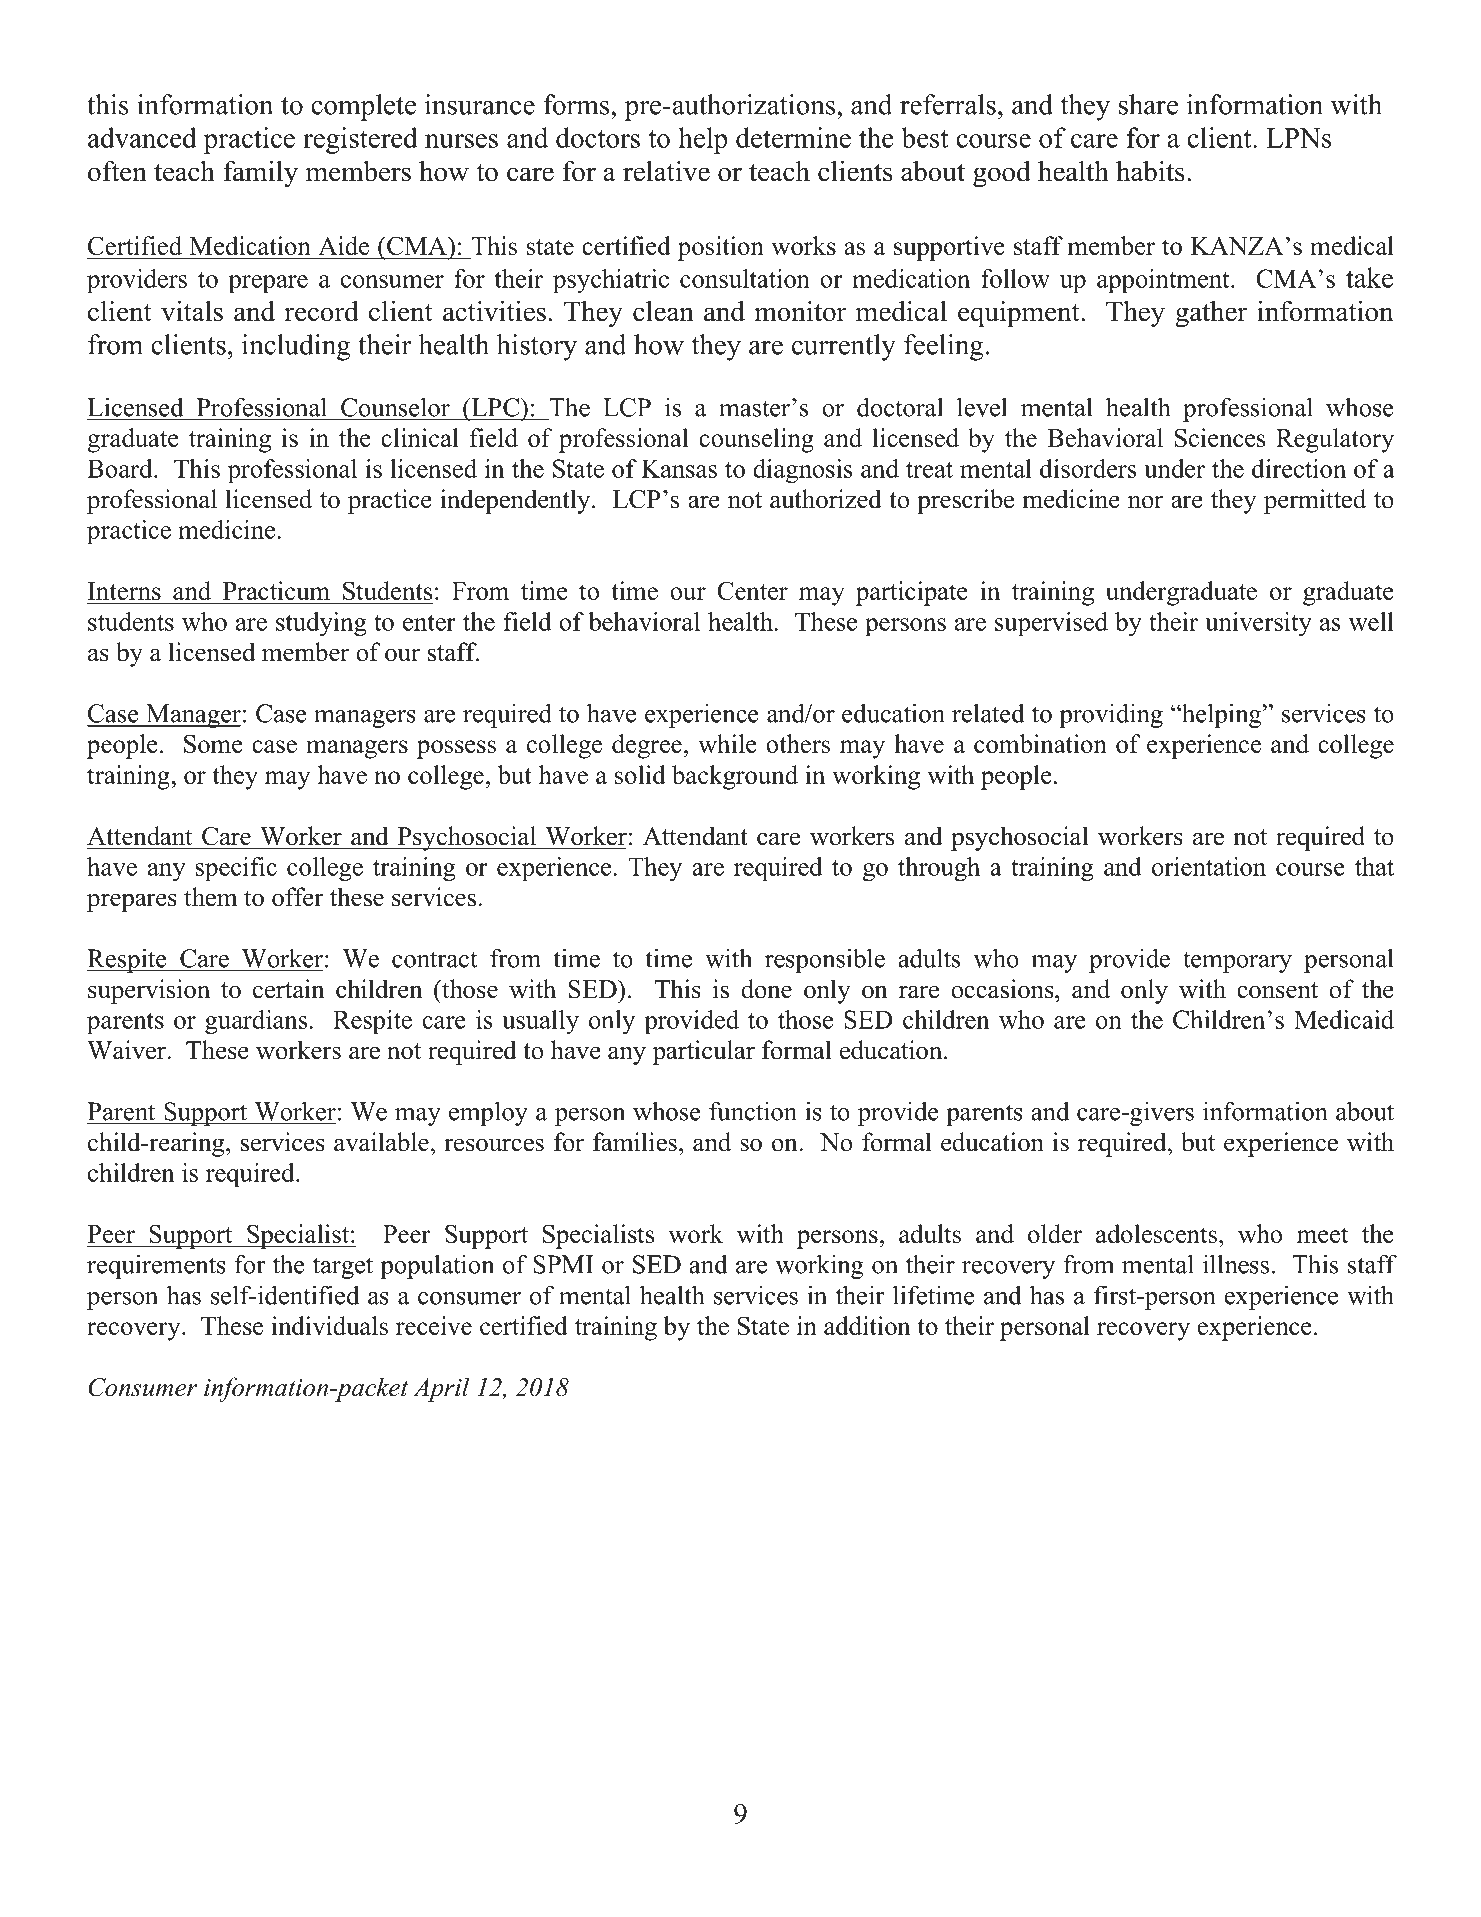  Describe the element at coordinates (1111, 715) in the document. I see `providing` at that location.
